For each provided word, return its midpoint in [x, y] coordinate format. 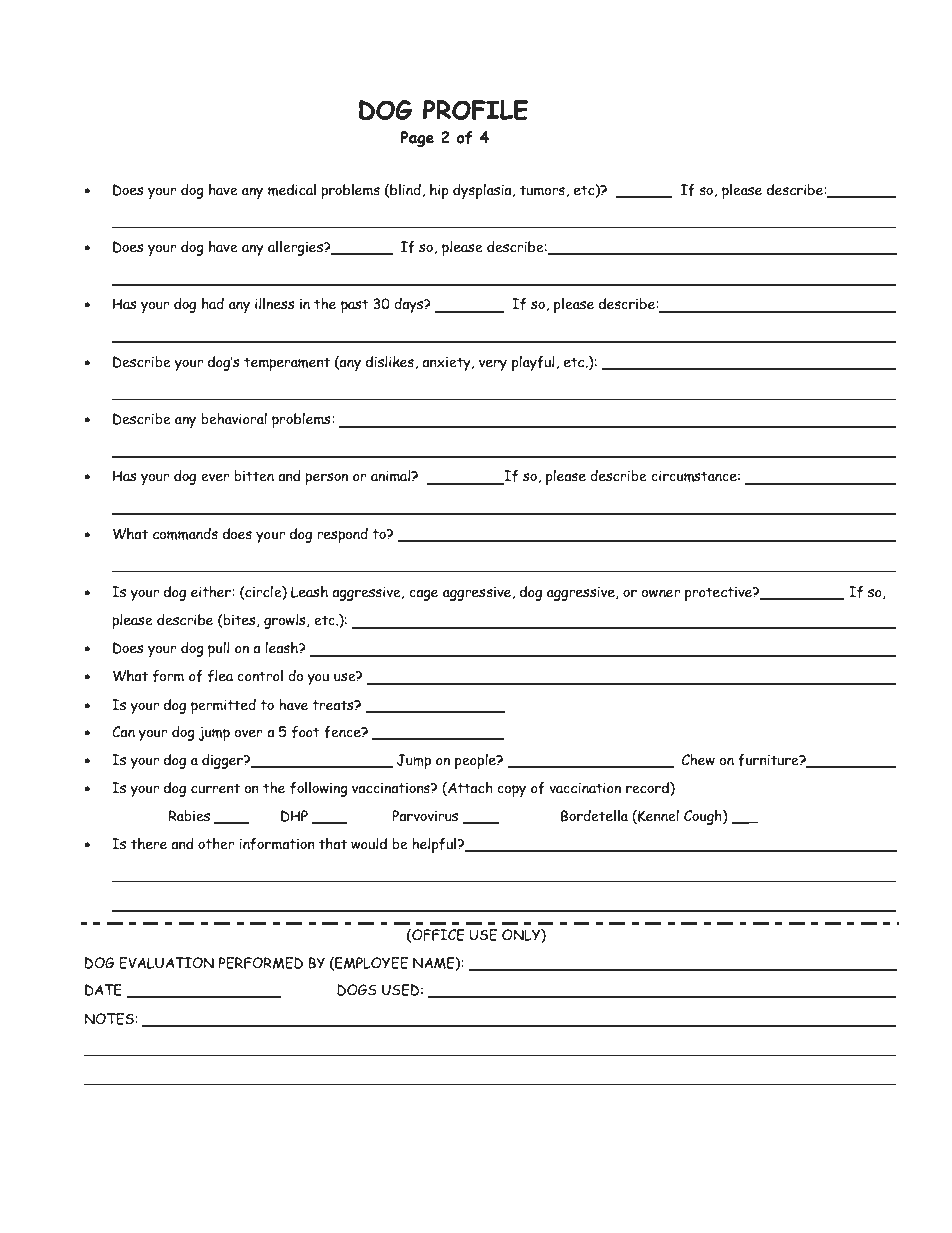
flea [220, 676]
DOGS [357, 990]
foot [306, 732]
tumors [543, 191]
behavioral [234, 419]
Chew [698, 760]
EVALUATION [166, 963]
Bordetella [594, 816]
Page [417, 139]
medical [292, 190]
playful [534, 363]
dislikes [391, 362]
